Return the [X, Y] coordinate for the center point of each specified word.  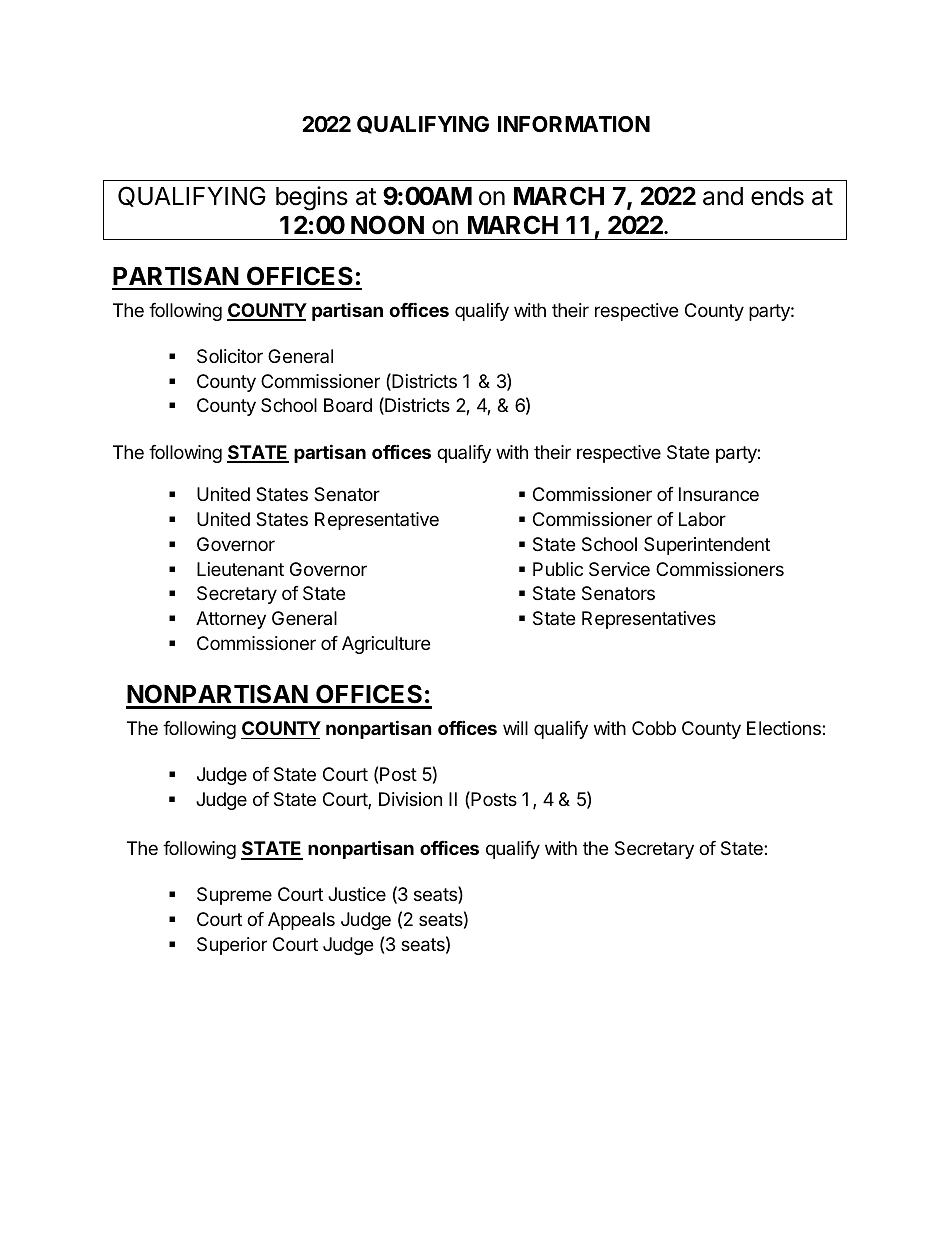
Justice [357, 894]
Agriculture [386, 645]
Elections [785, 728]
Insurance [719, 494]
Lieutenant [240, 569]
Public [558, 569]
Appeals [301, 921]
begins [312, 198]
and [723, 196]
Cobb [654, 728]
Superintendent [707, 546]
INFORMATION [574, 124]
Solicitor [230, 356]
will [515, 728]
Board [348, 405]
